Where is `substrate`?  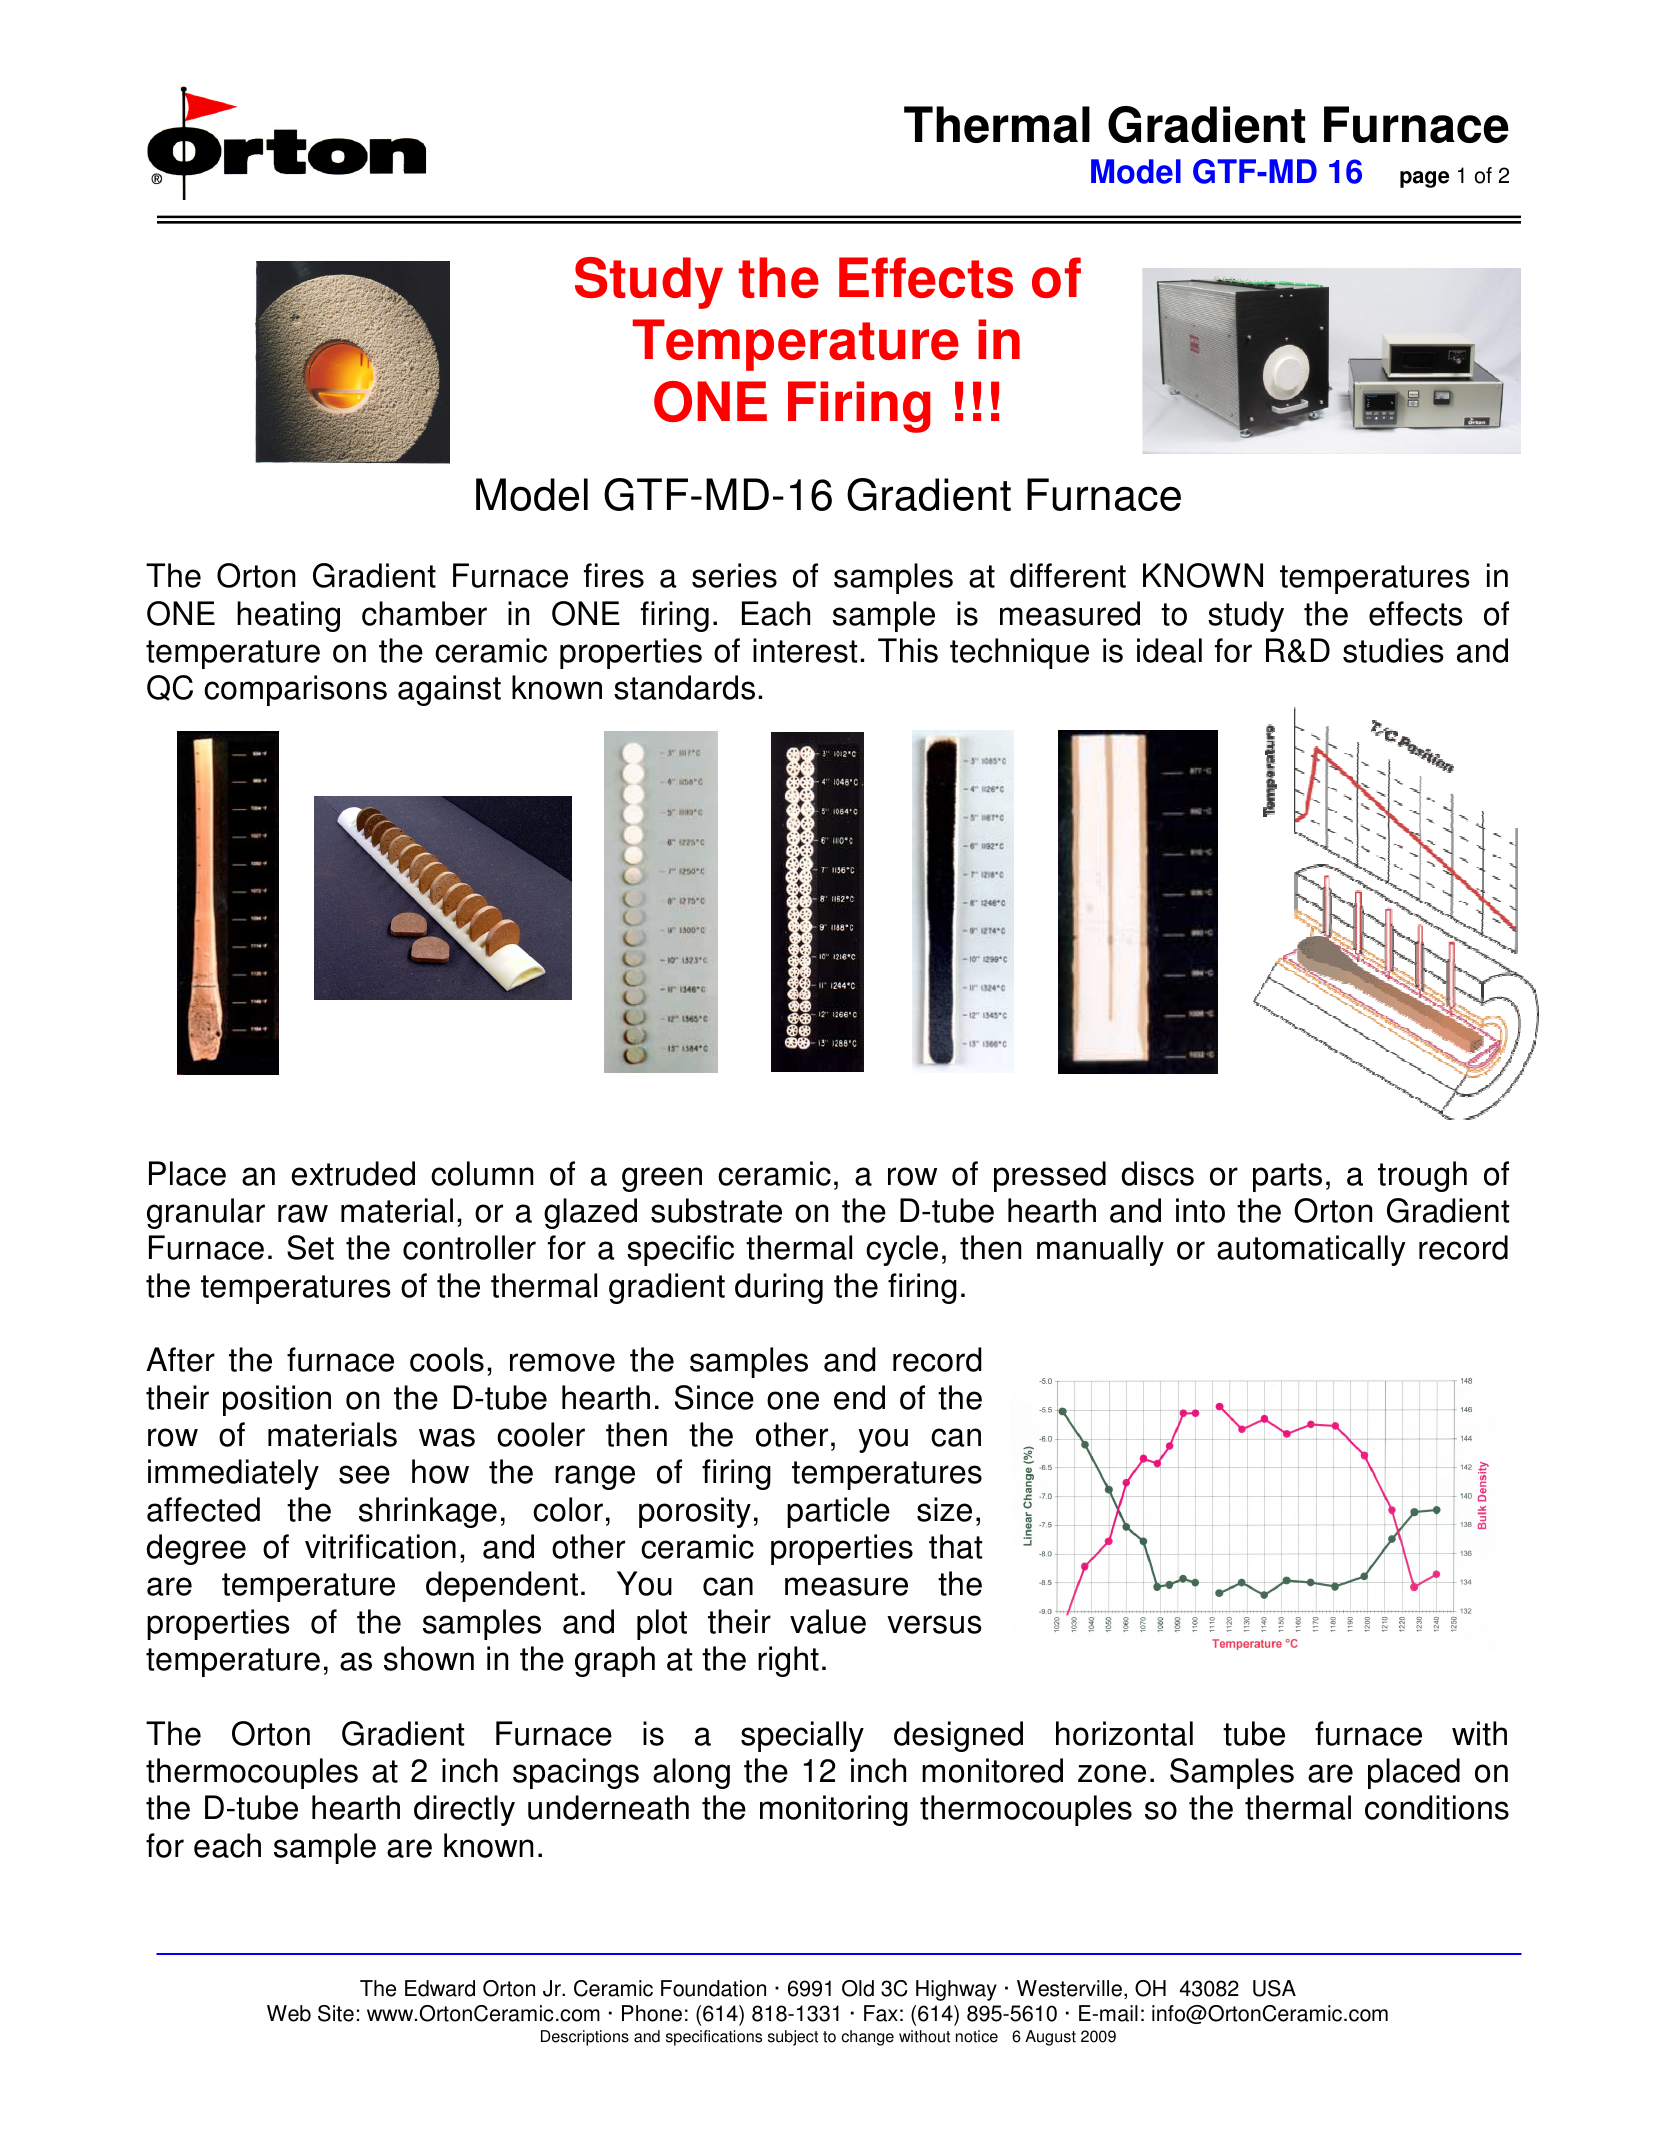 substrate is located at coordinates (716, 1210).
